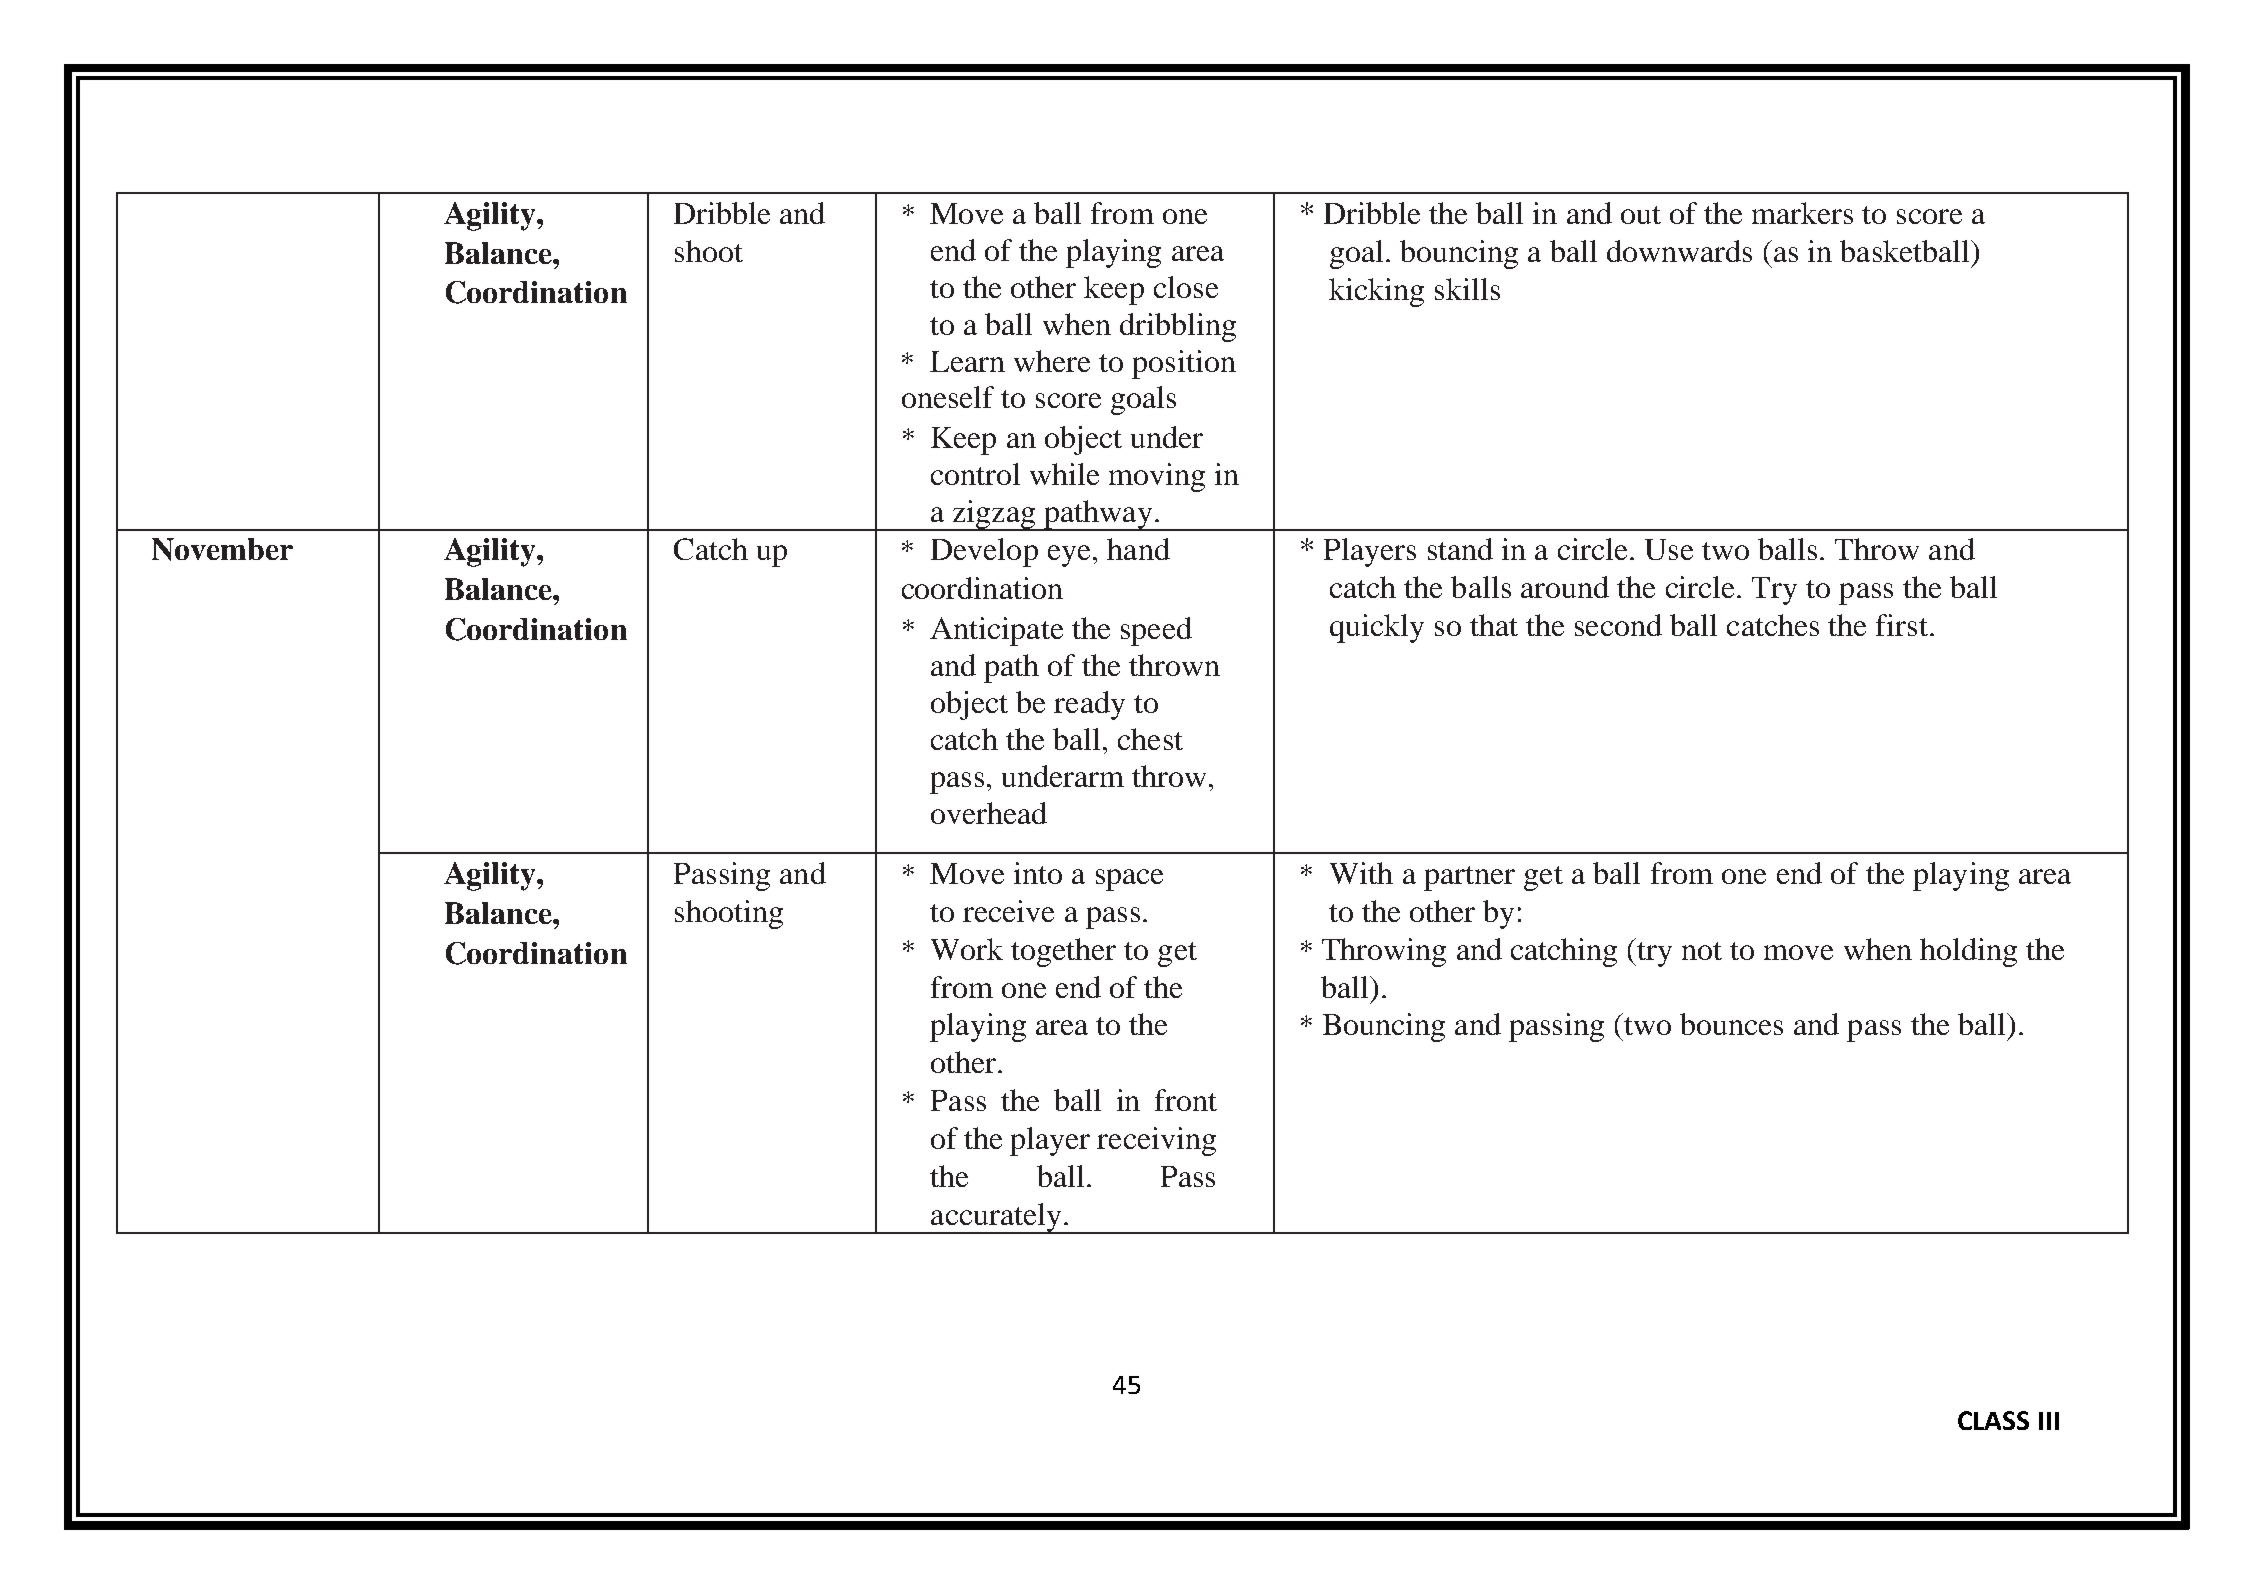  Describe the element at coordinates (1156, 1141) in the screenshot. I see `receiving` at that location.
